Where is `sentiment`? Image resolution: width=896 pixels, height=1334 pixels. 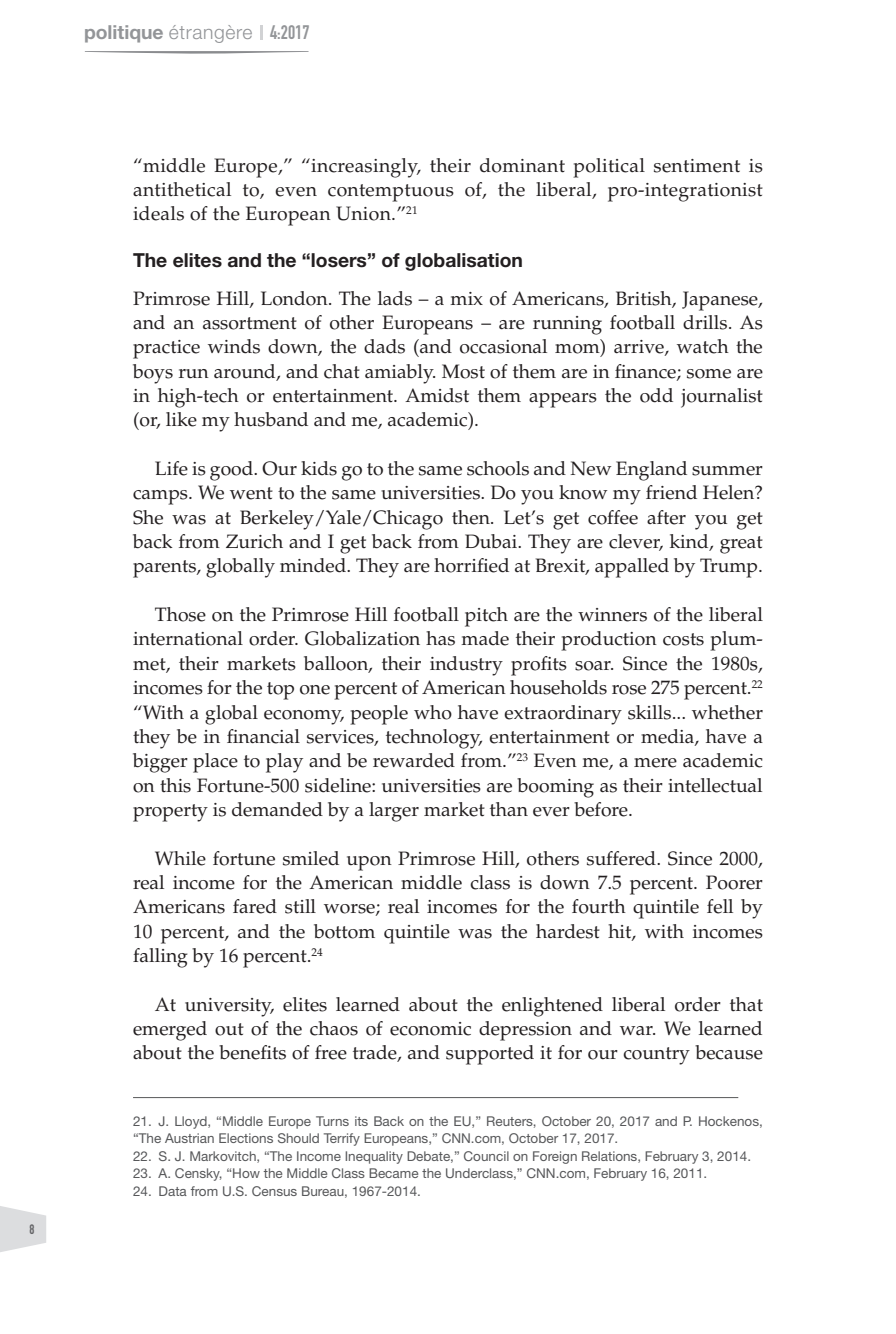
sentiment is located at coordinates (697, 166).
